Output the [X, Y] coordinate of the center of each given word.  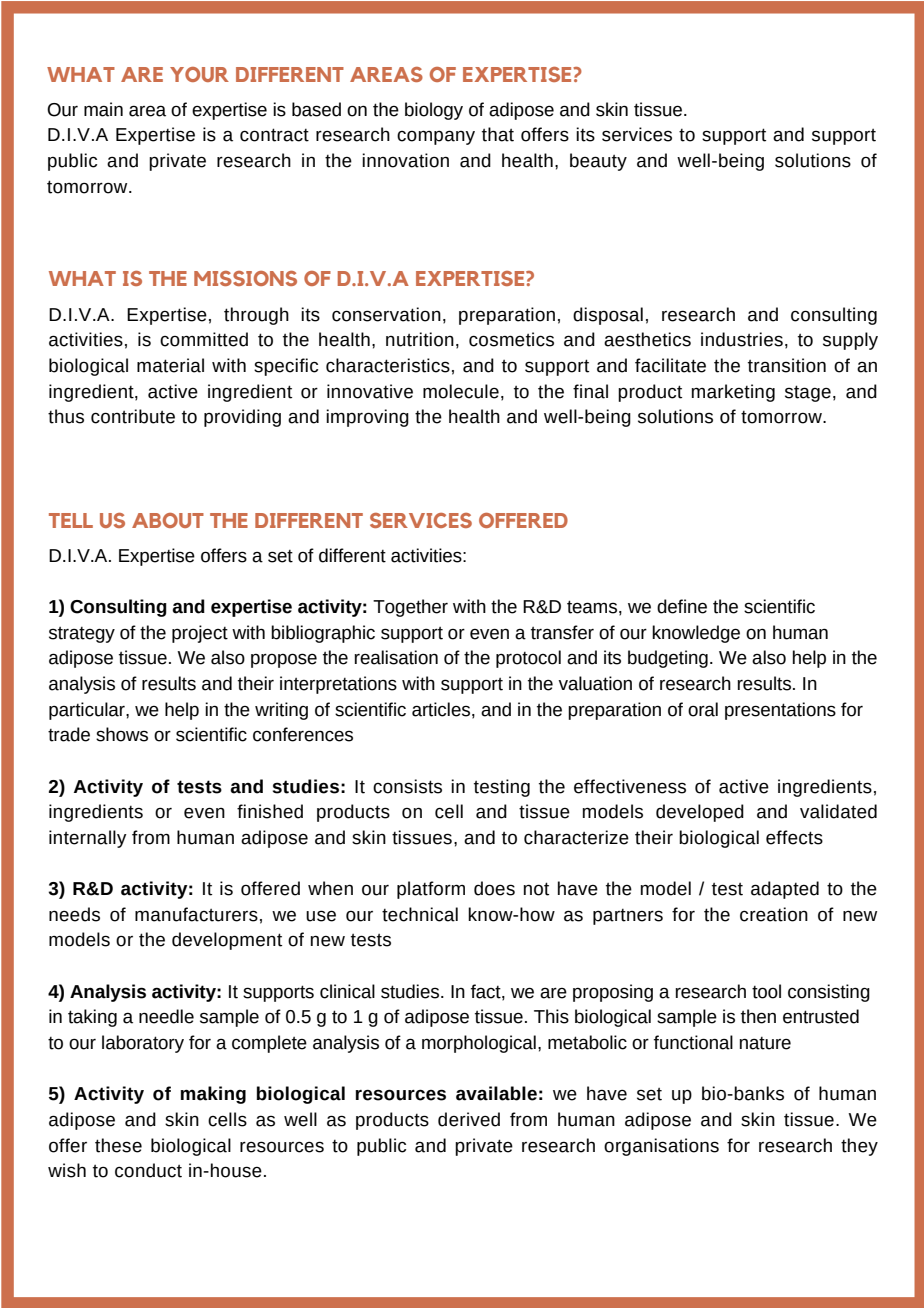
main [103, 109]
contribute [133, 416]
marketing [733, 393]
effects [794, 837]
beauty [598, 162]
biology [434, 111]
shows [122, 734]
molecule [461, 391]
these [118, 1145]
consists [407, 786]
